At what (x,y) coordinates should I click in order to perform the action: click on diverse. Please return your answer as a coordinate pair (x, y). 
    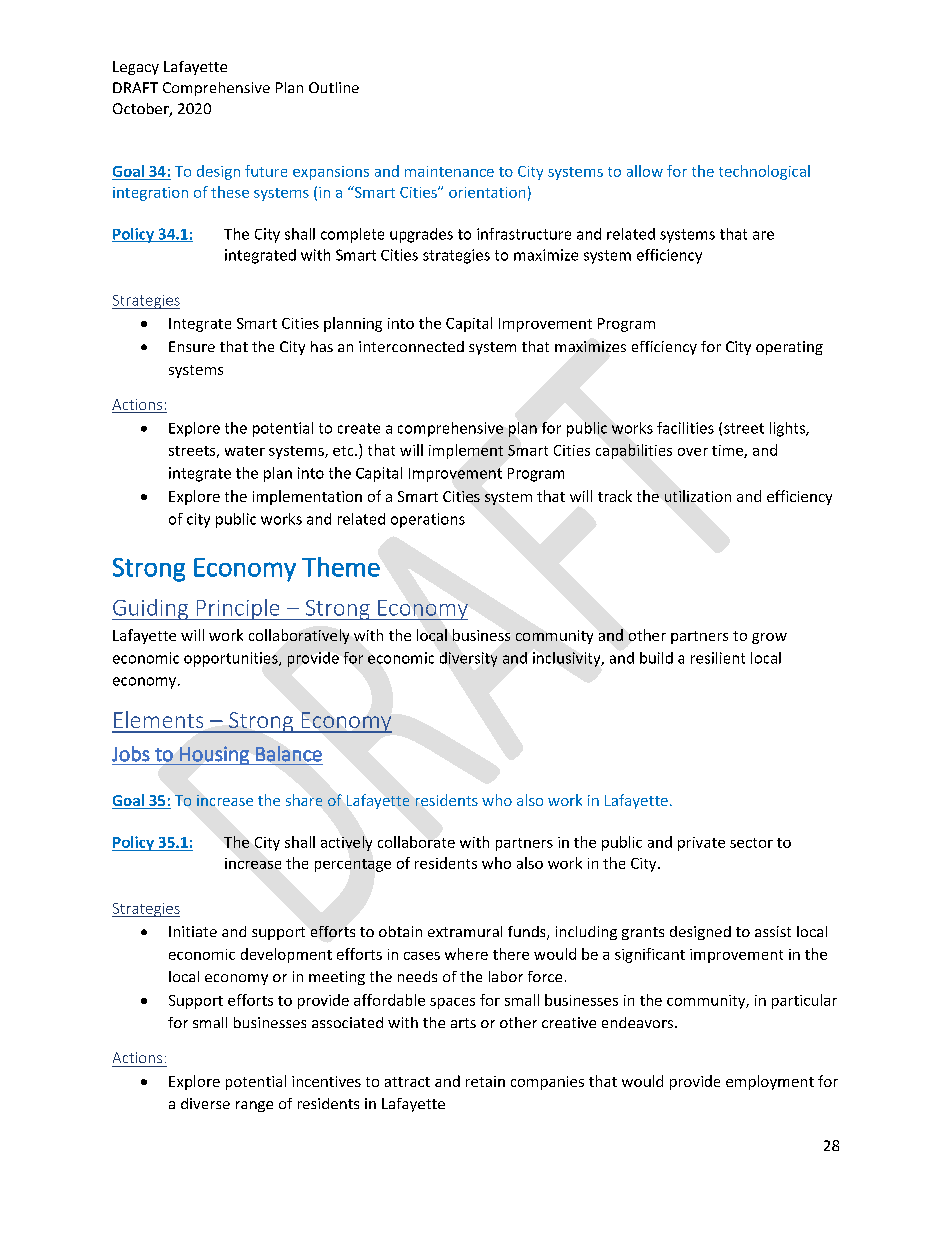
    Looking at the image, I should click on (205, 1103).
